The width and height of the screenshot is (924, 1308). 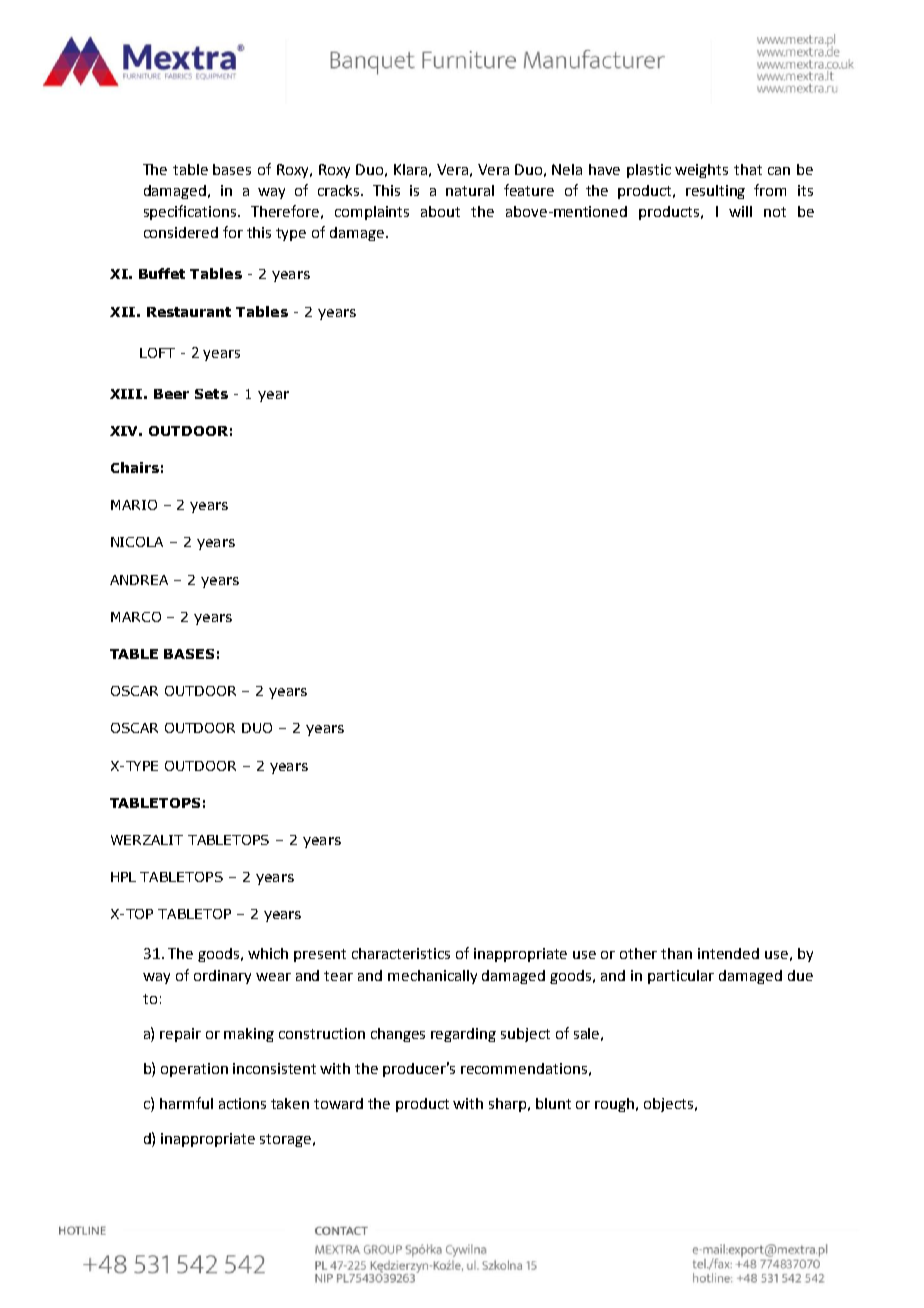 What do you see at coordinates (194, 1070) in the screenshot?
I see `operation` at bounding box center [194, 1070].
